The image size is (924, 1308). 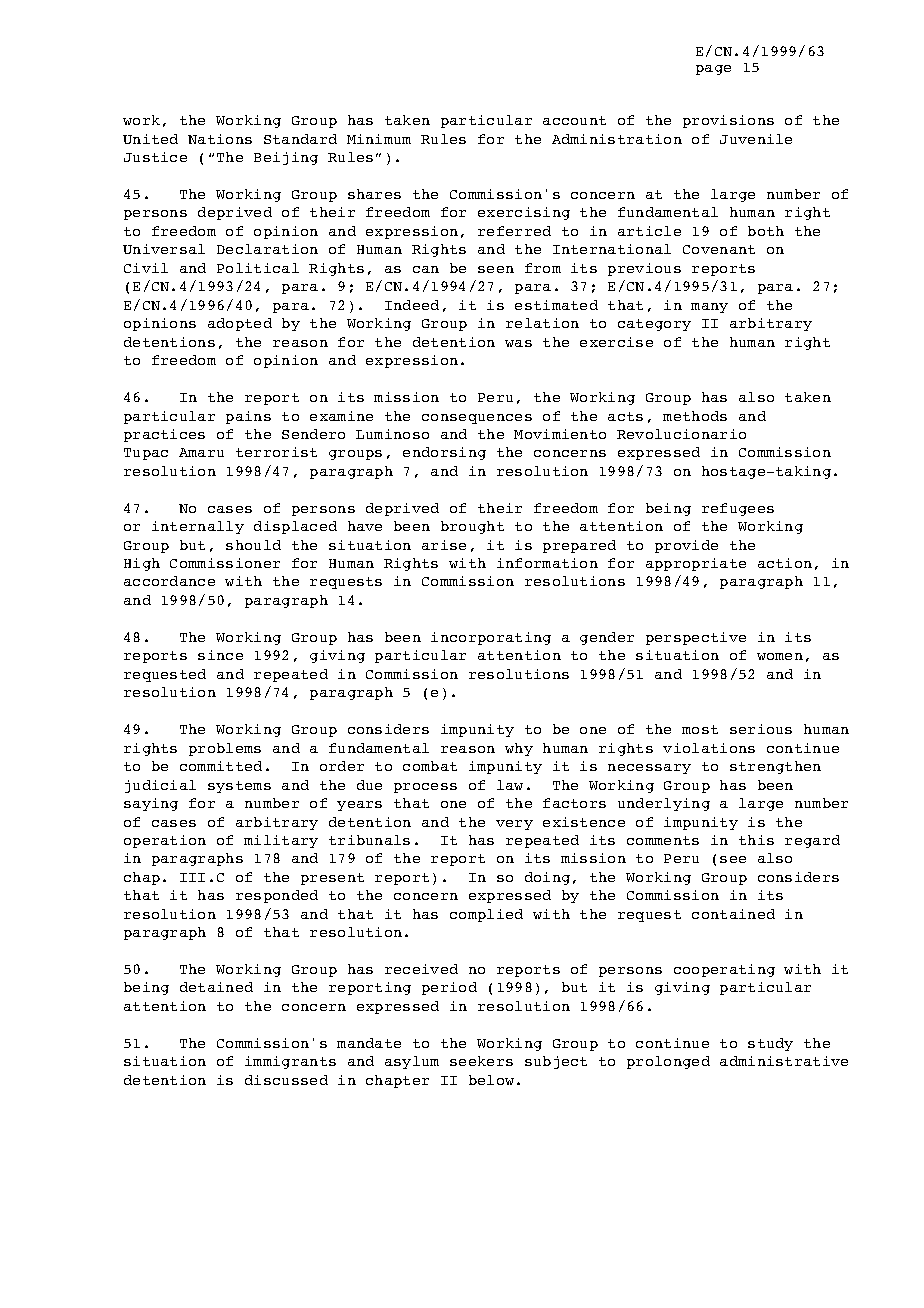 What do you see at coordinates (481, 1061) in the image?
I see `seekers` at bounding box center [481, 1061].
